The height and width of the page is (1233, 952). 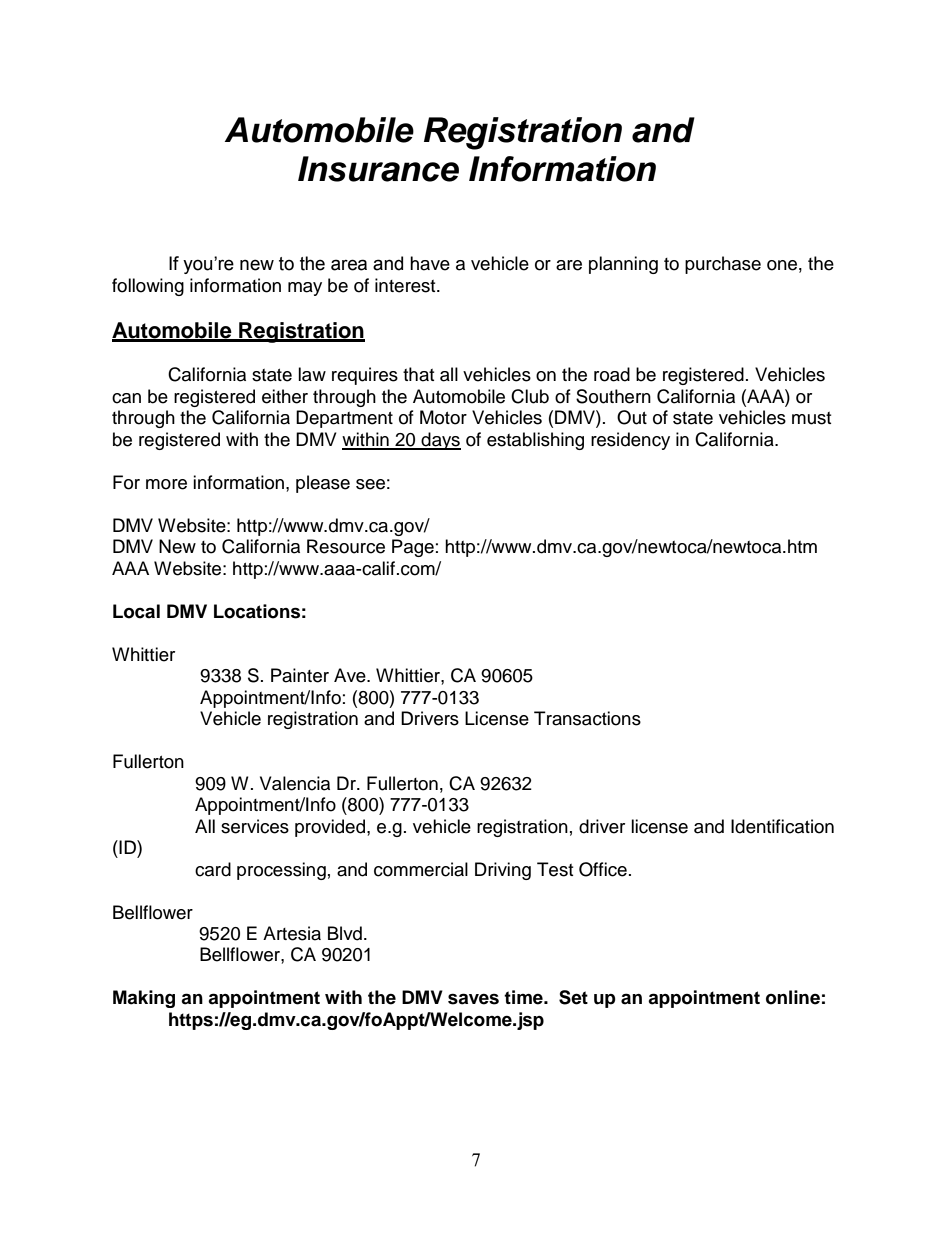 What do you see at coordinates (473, 999) in the page?
I see `saves` at bounding box center [473, 999].
